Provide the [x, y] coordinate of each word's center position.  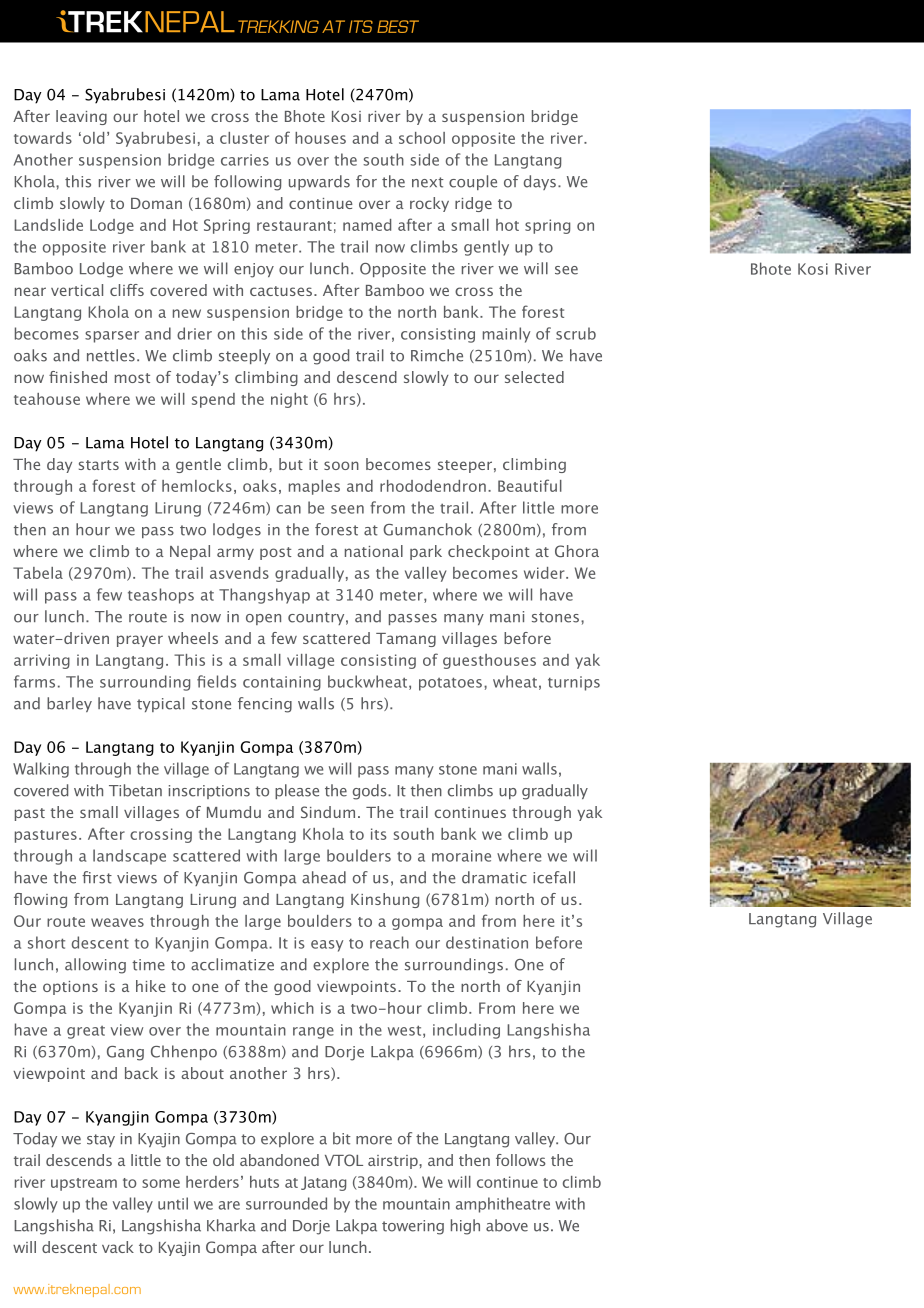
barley [69, 704]
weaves [117, 922]
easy [327, 946]
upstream [84, 1184]
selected [534, 377]
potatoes [450, 684]
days [540, 182]
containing [282, 683]
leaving [81, 117]
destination [487, 942]
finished [78, 377]
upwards [319, 182]
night [289, 400]
